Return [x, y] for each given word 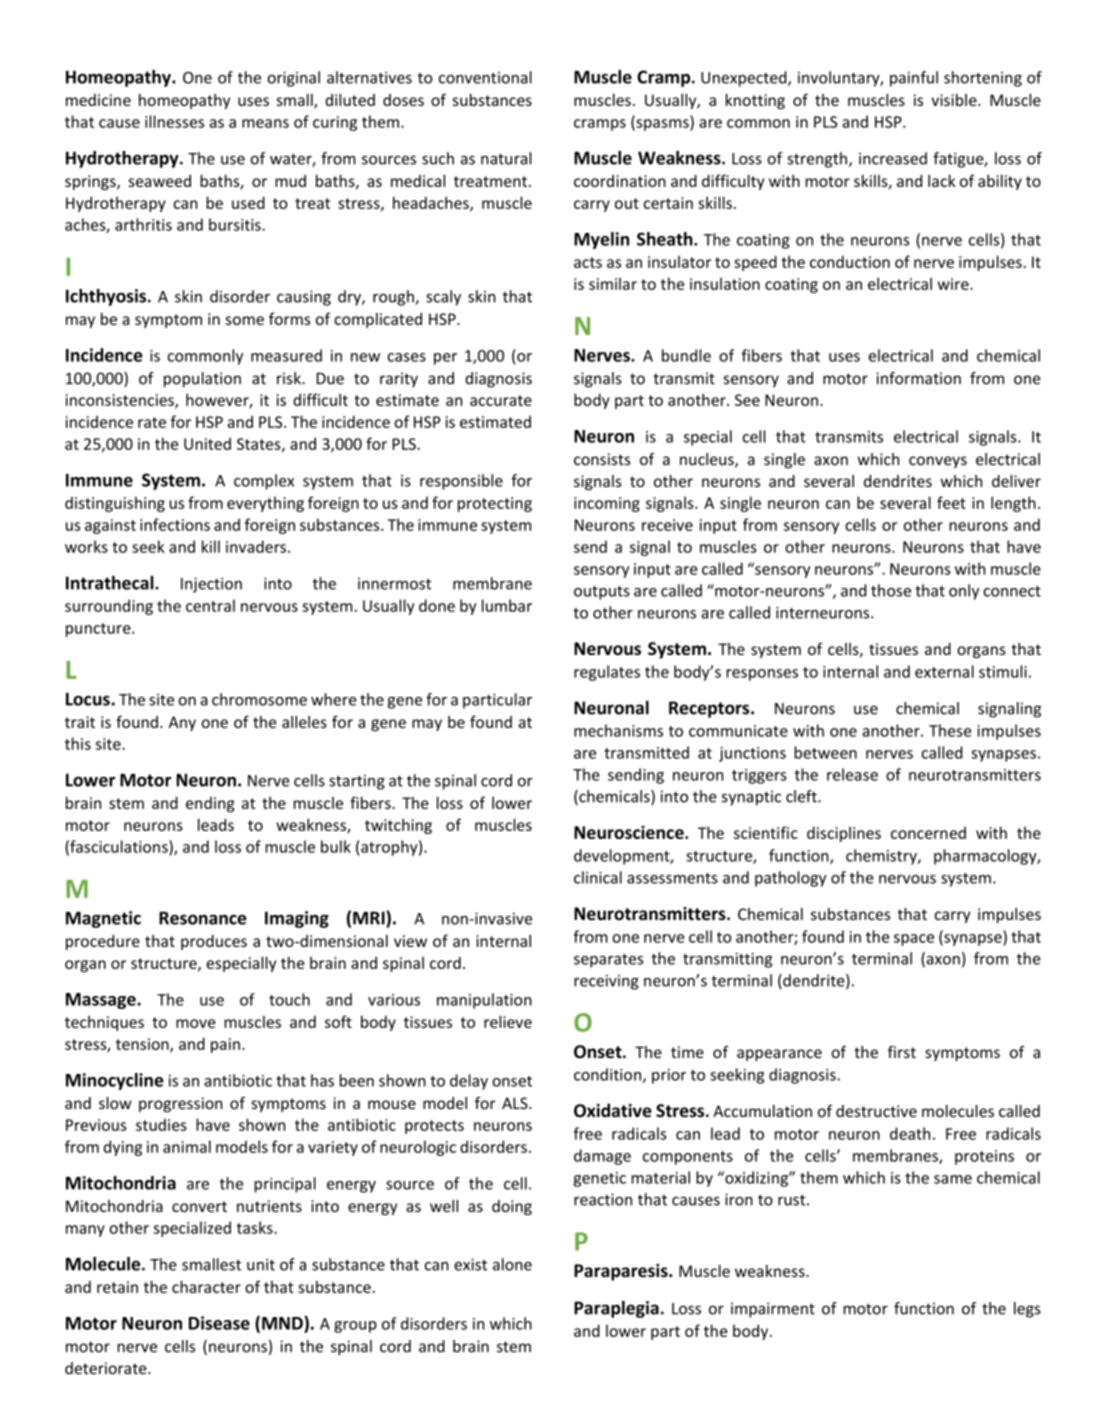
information [919, 378]
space [914, 940]
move [195, 1023]
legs [1027, 1310]
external [944, 671]
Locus [89, 699]
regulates [607, 673]
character [206, 1286]
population [202, 380]
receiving [606, 982]
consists [602, 459]
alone [512, 1264]
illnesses [174, 121]
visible [955, 100]
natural [506, 158]
